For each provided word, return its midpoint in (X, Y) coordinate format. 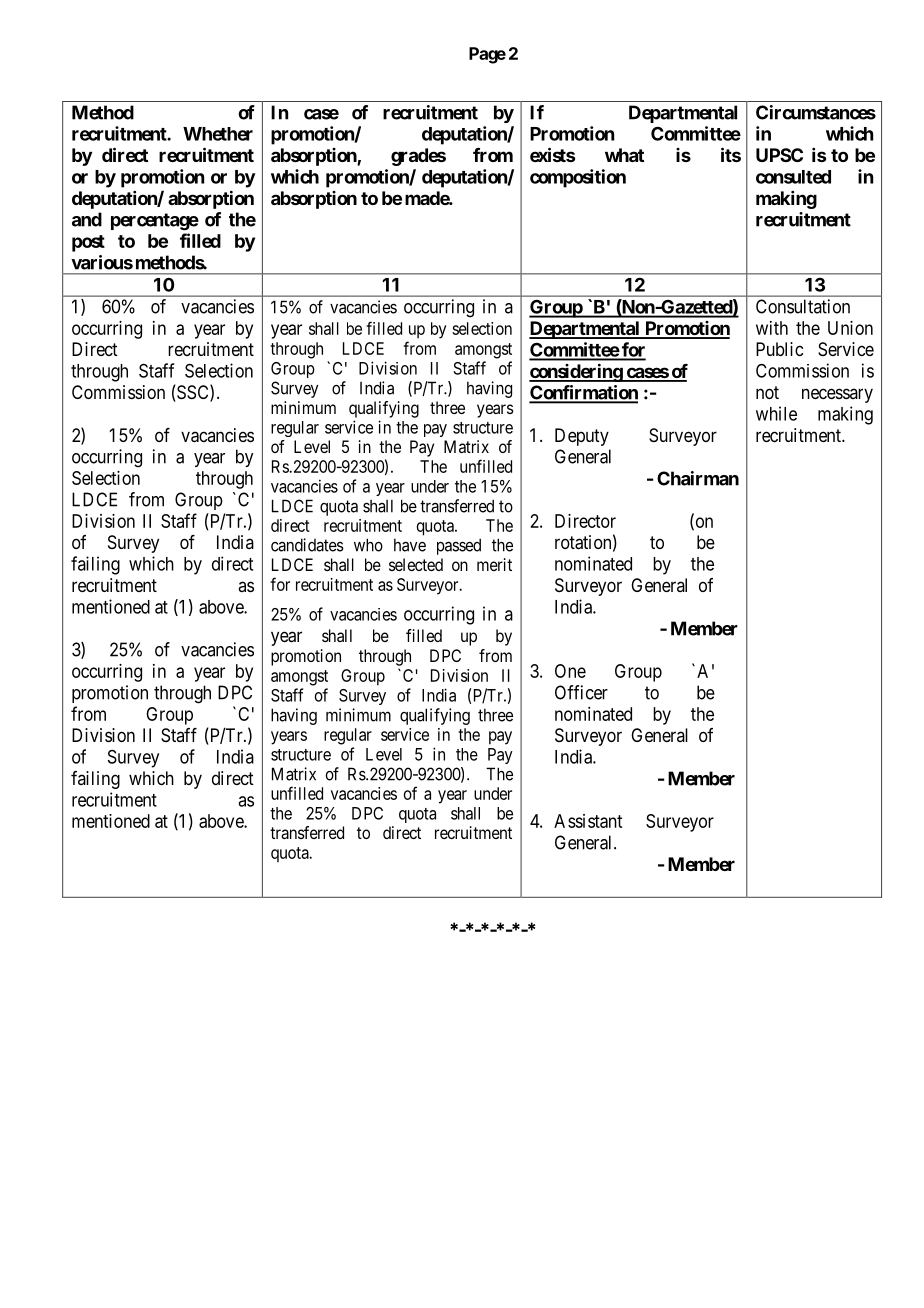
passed (459, 546)
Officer (581, 692)
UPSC (779, 155)
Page (487, 55)
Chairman (698, 478)
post (88, 243)
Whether (218, 134)
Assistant (588, 821)
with (772, 328)
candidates (307, 545)
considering (576, 372)
